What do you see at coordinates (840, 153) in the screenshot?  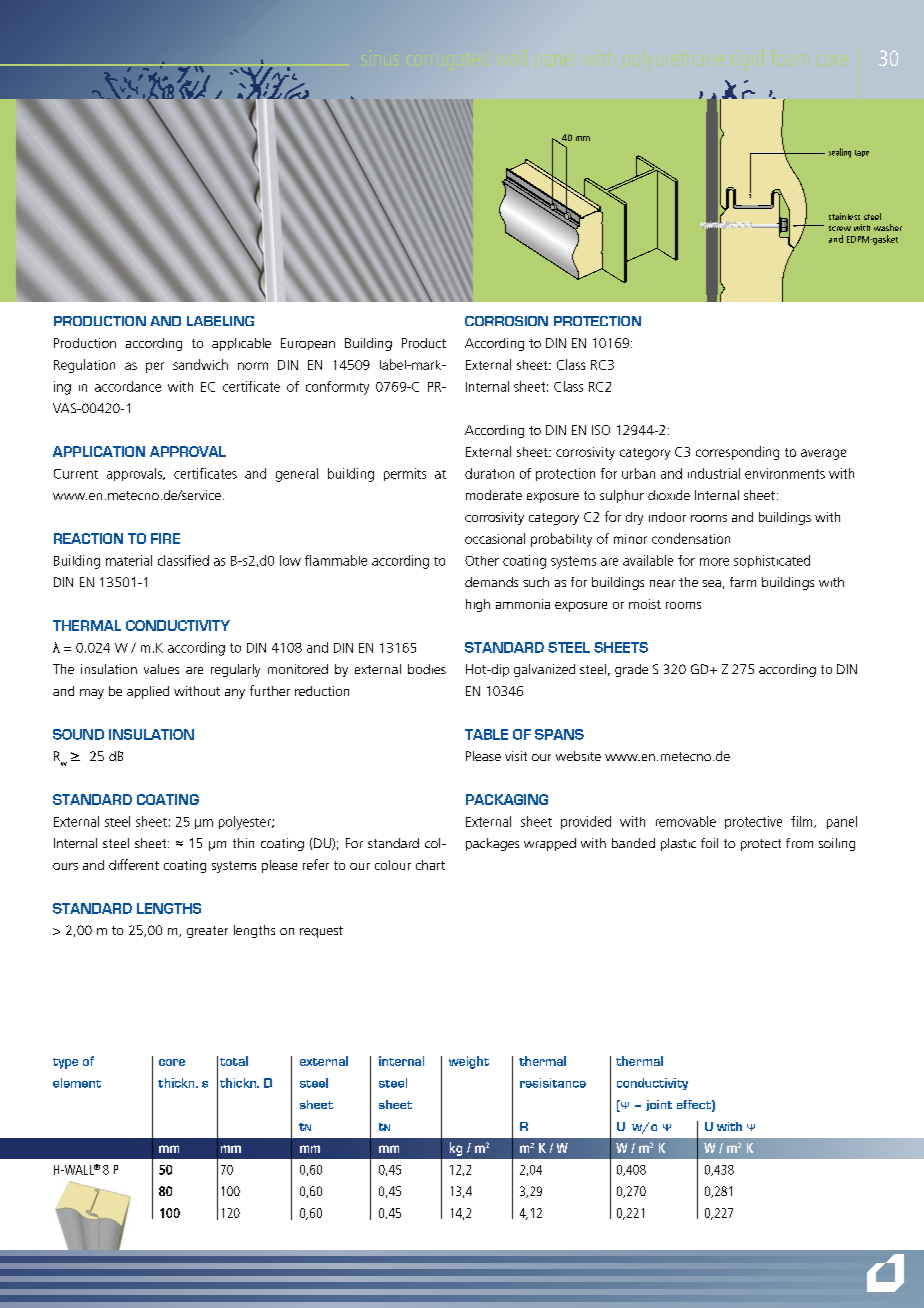 I see `sealing` at bounding box center [840, 153].
